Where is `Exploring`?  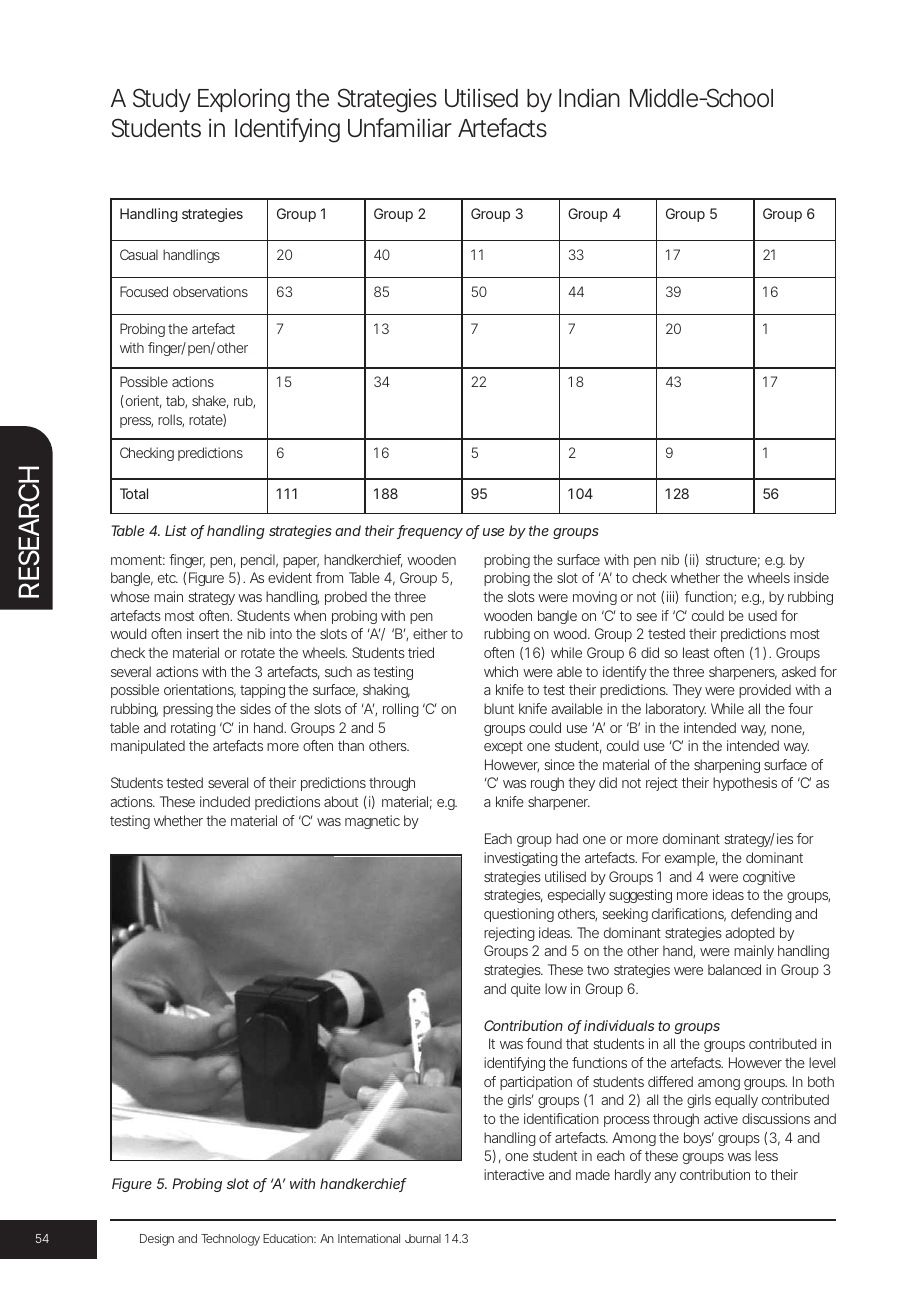 Exploring is located at coordinates (244, 100).
